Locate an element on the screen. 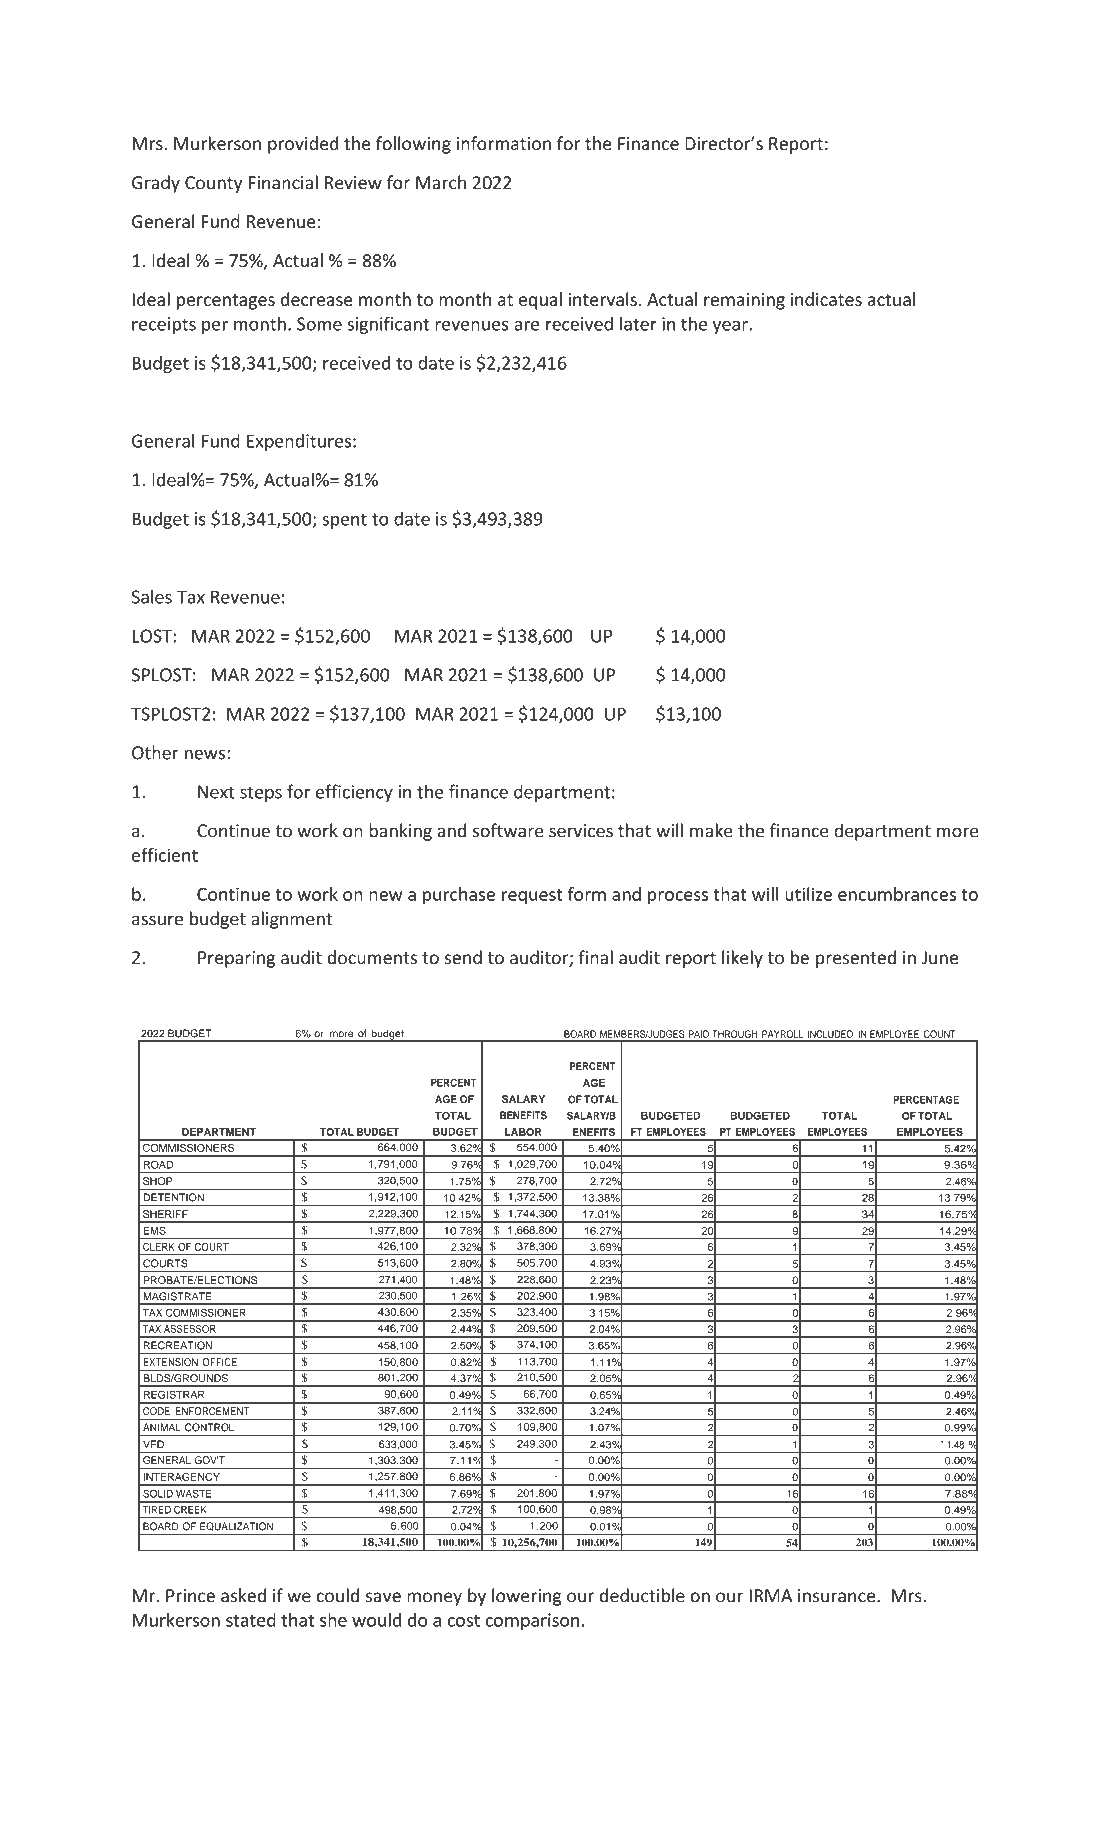 The image size is (1114, 1834). LABOR is located at coordinates (523, 1132).
